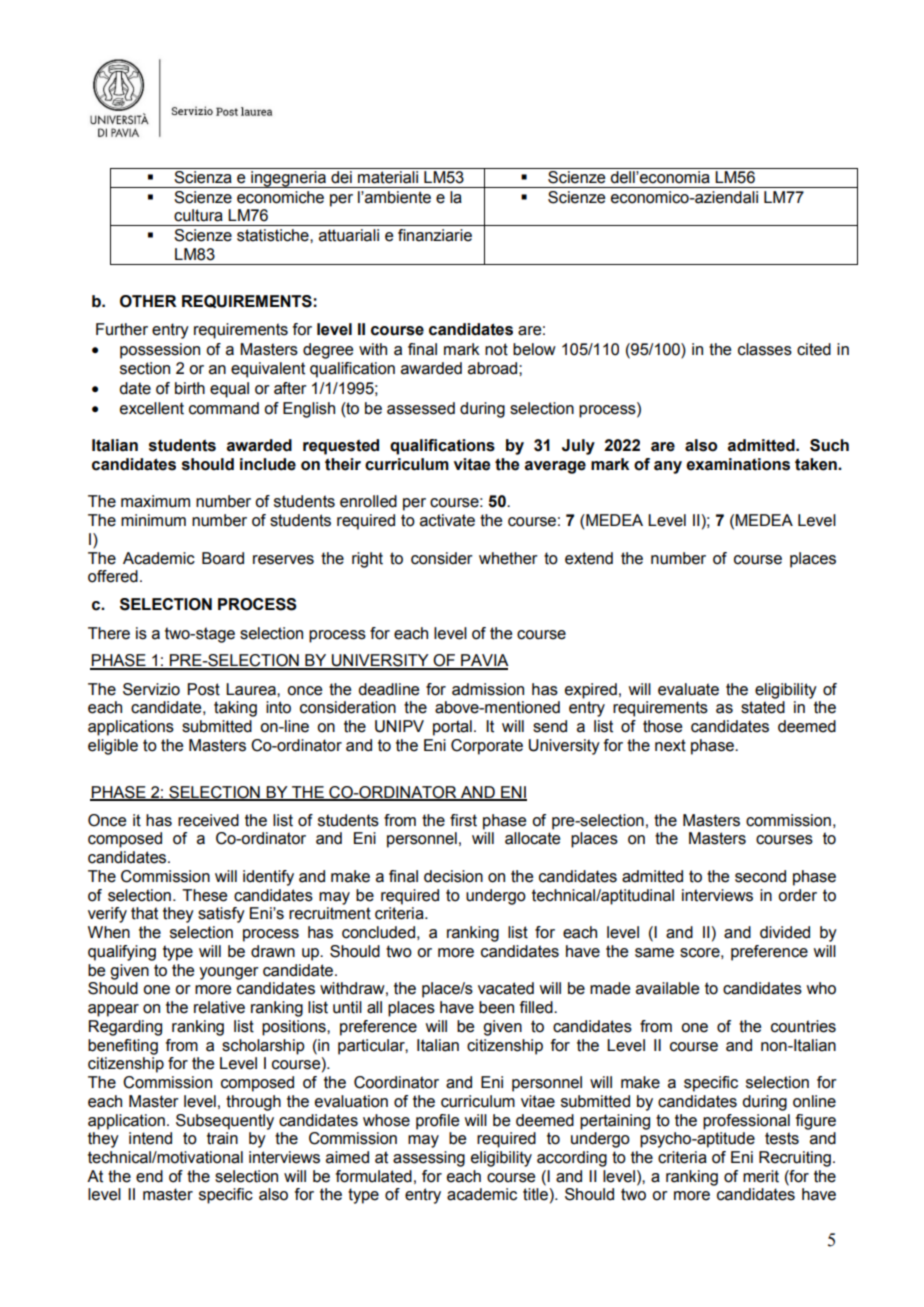 This document has width=924, height=1307. I want to click on satisfy, so click(221, 915).
